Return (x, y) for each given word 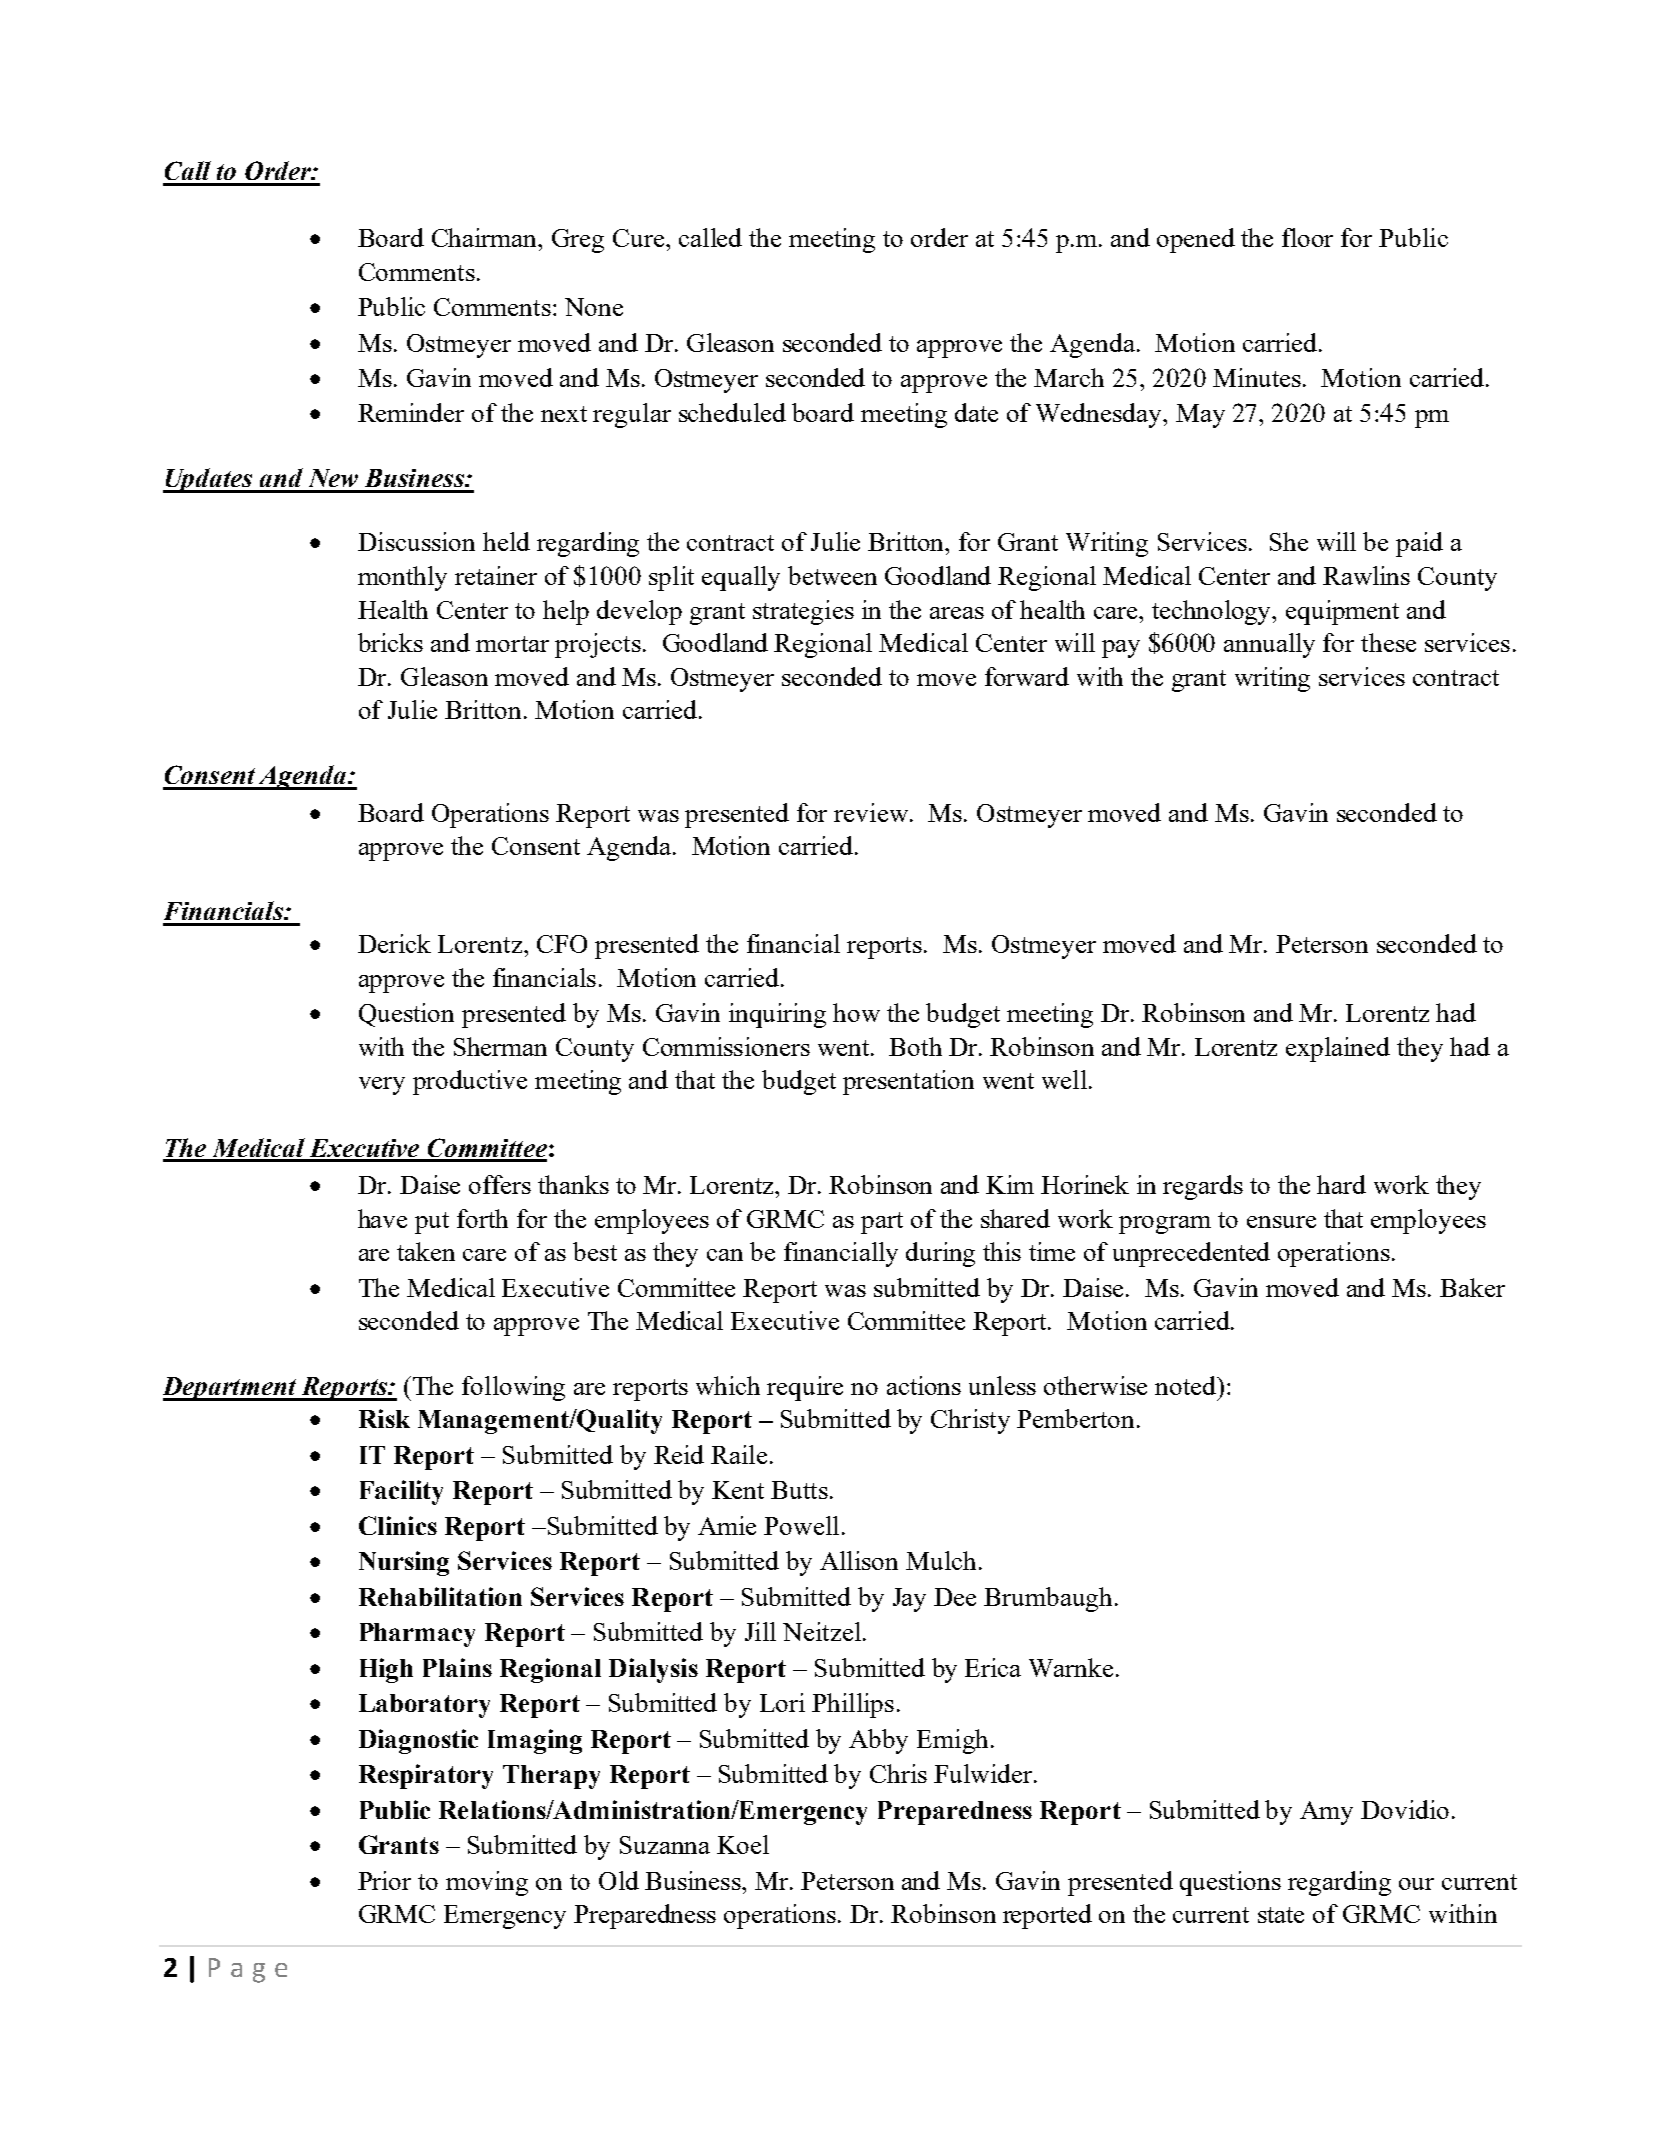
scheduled (732, 412)
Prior (384, 1880)
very (382, 1086)
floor (1307, 237)
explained (1338, 1049)
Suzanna (665, 1845)
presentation (908, 1082)
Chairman (486, 237)
